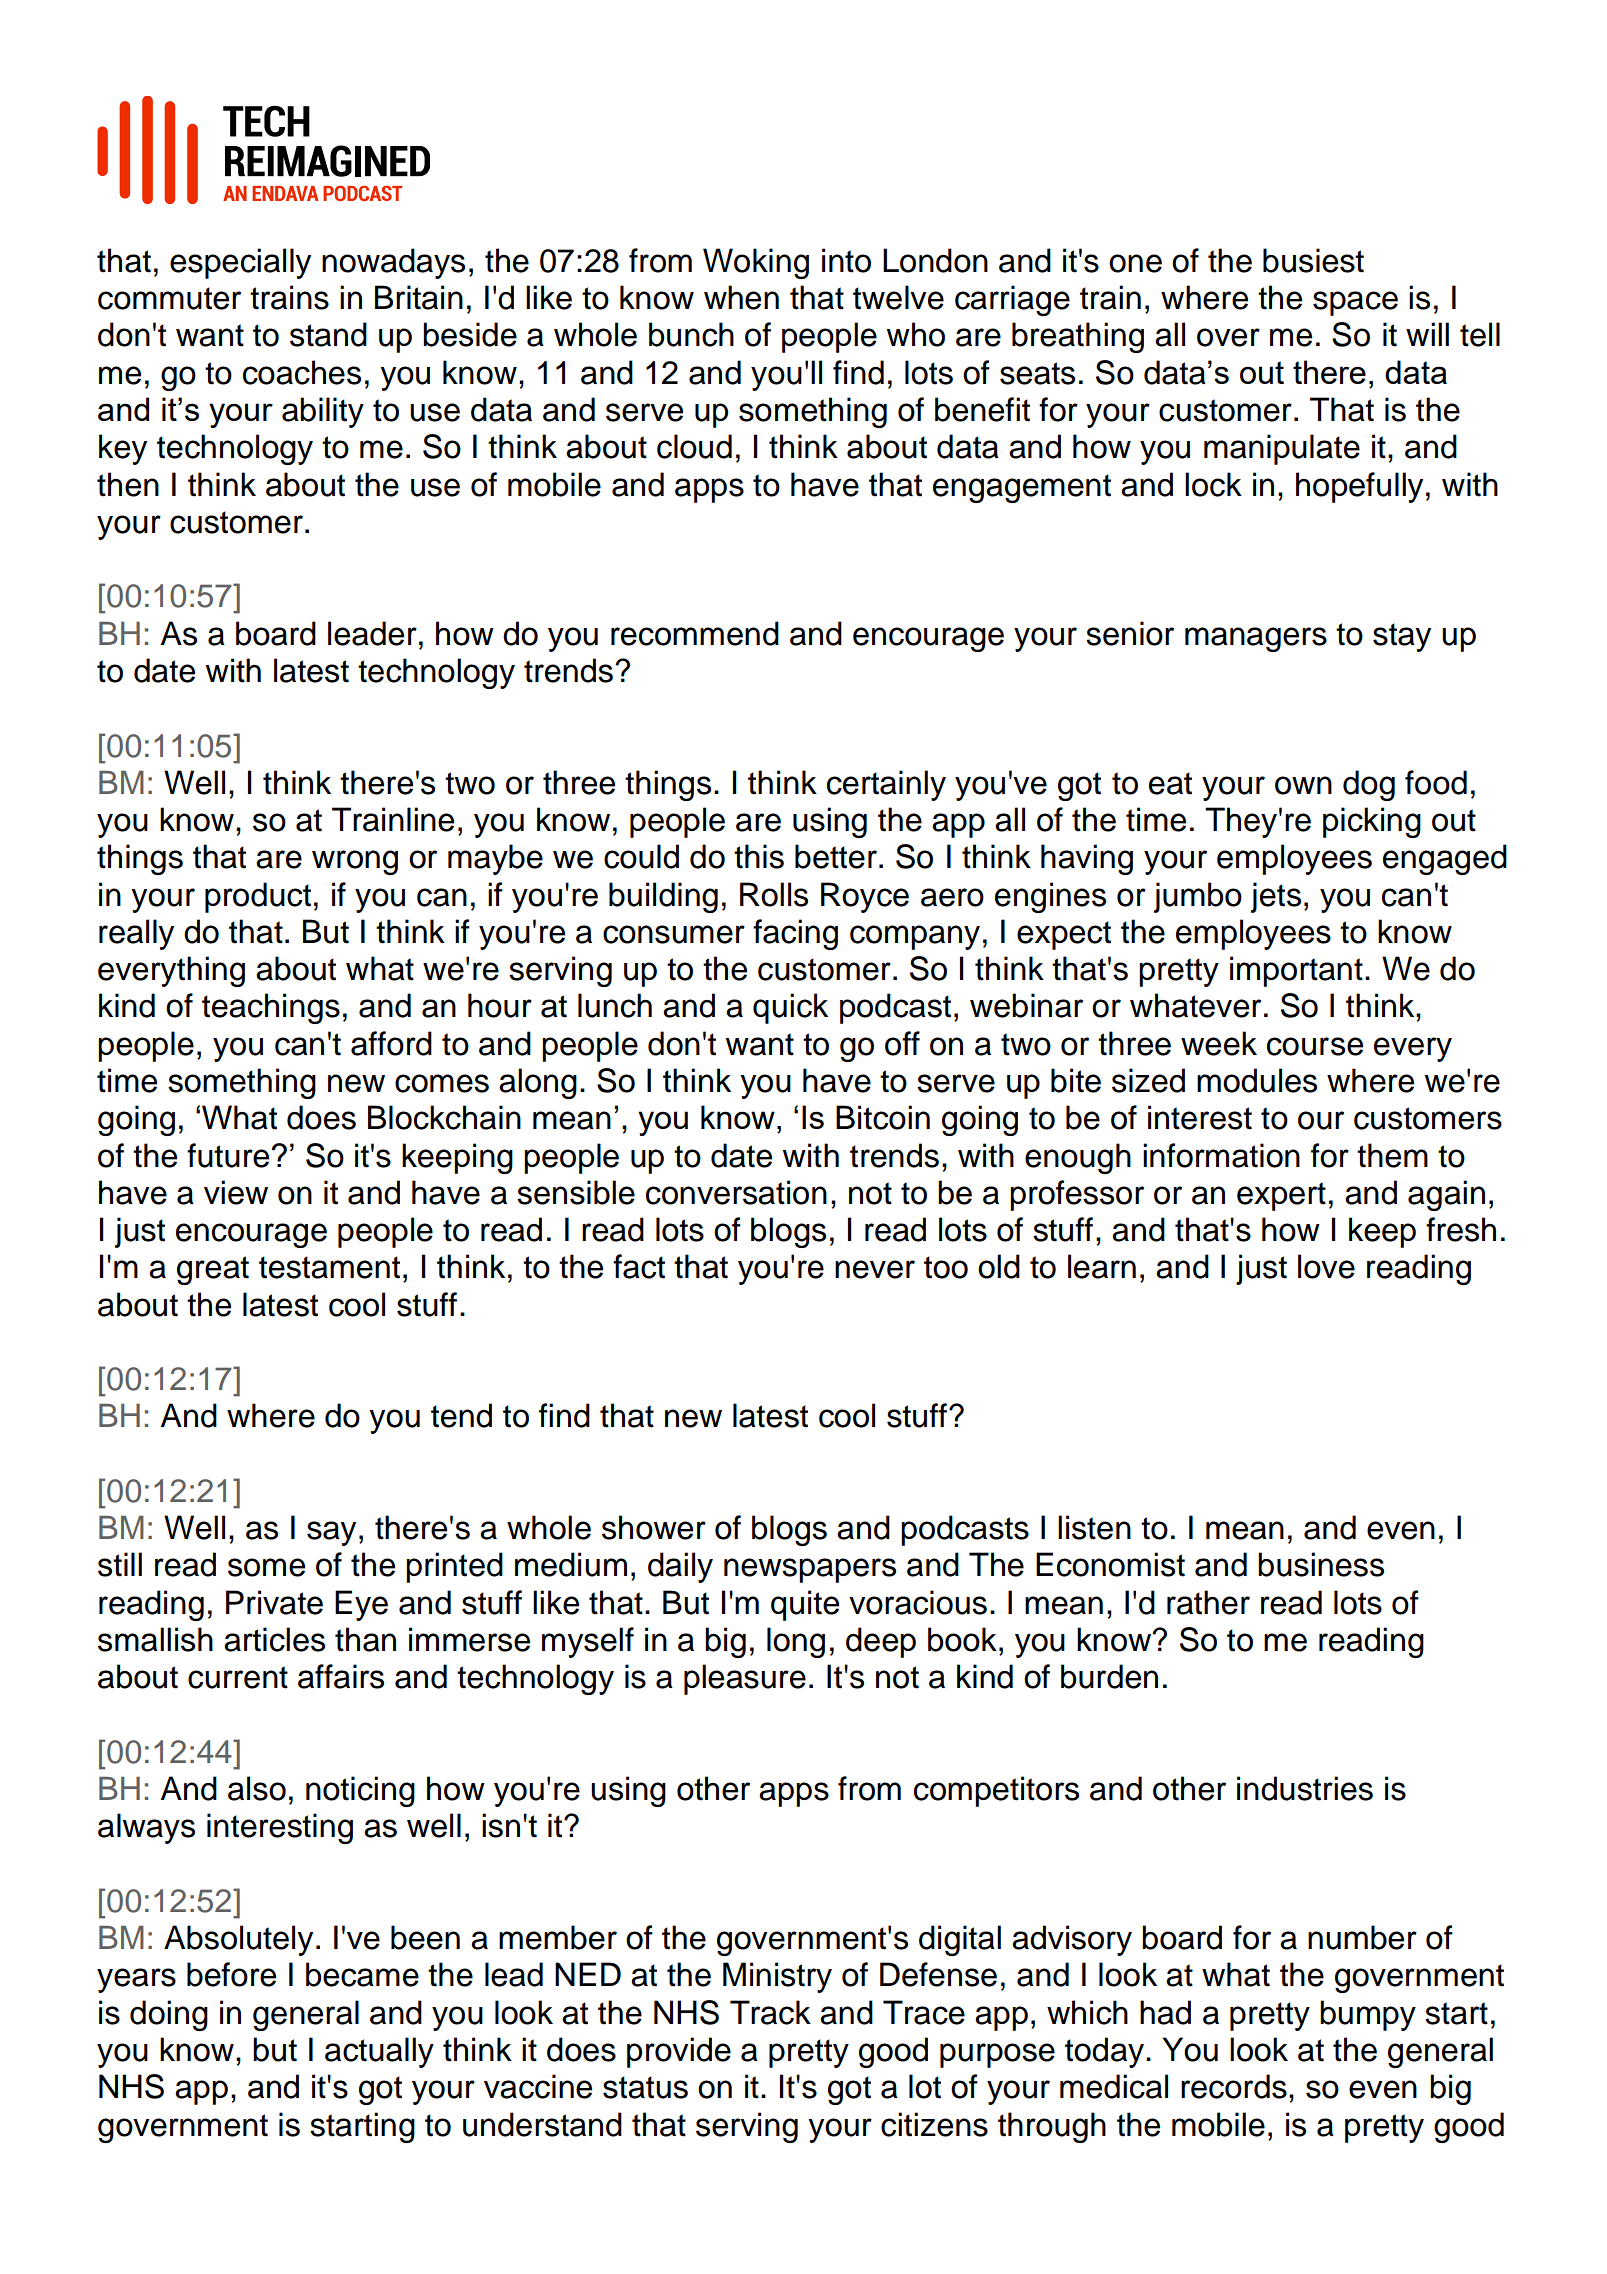 The image size is (1607, 2274). I want to click on newspapers, so click(810, 1570).
